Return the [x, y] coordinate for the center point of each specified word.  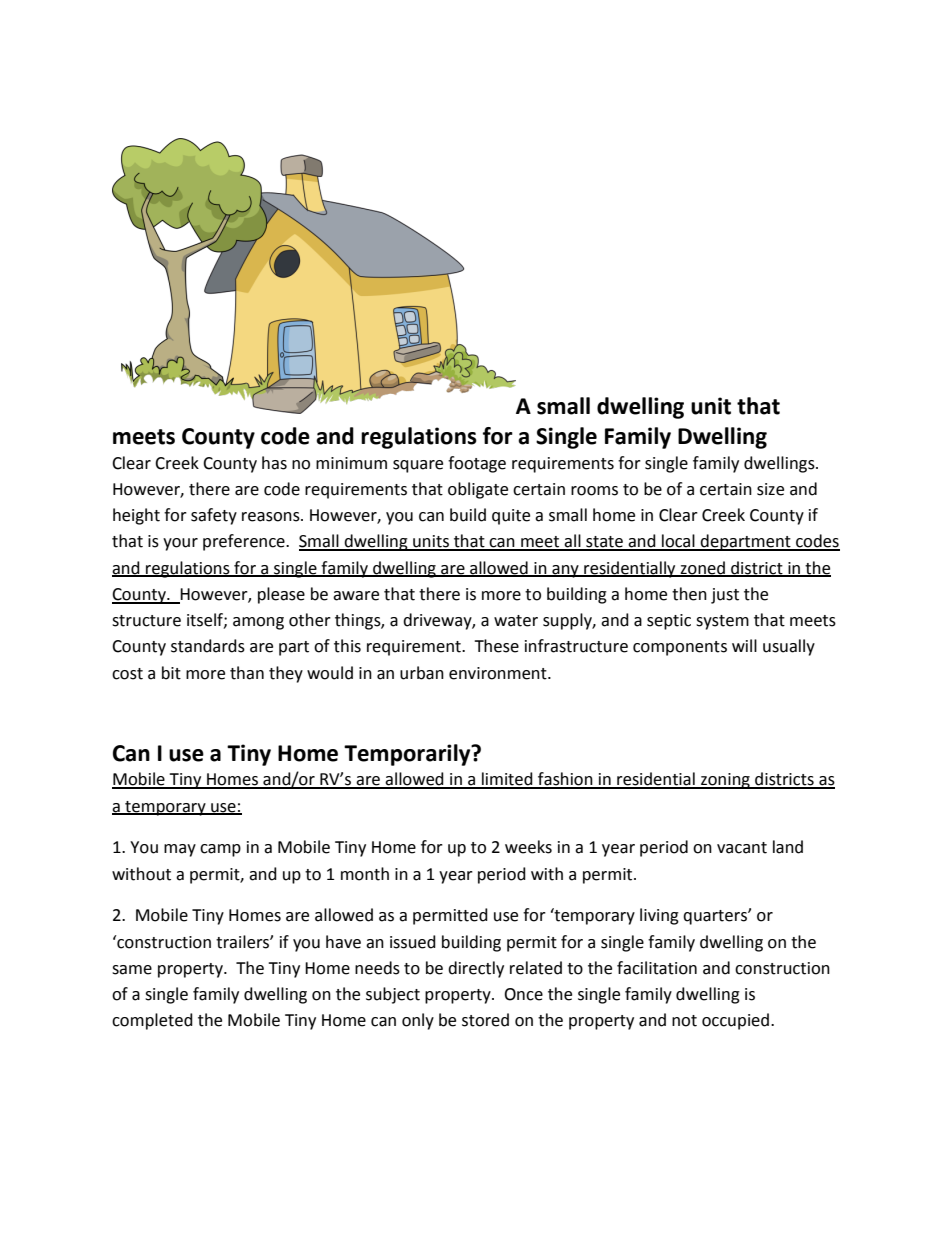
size [770, 489]
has [274, 463]
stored [485, 1020]
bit [171, 673]
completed [152, 1021]
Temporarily [408, 755]
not [684, 1021]
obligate [478, 490]
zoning [725, 781]
